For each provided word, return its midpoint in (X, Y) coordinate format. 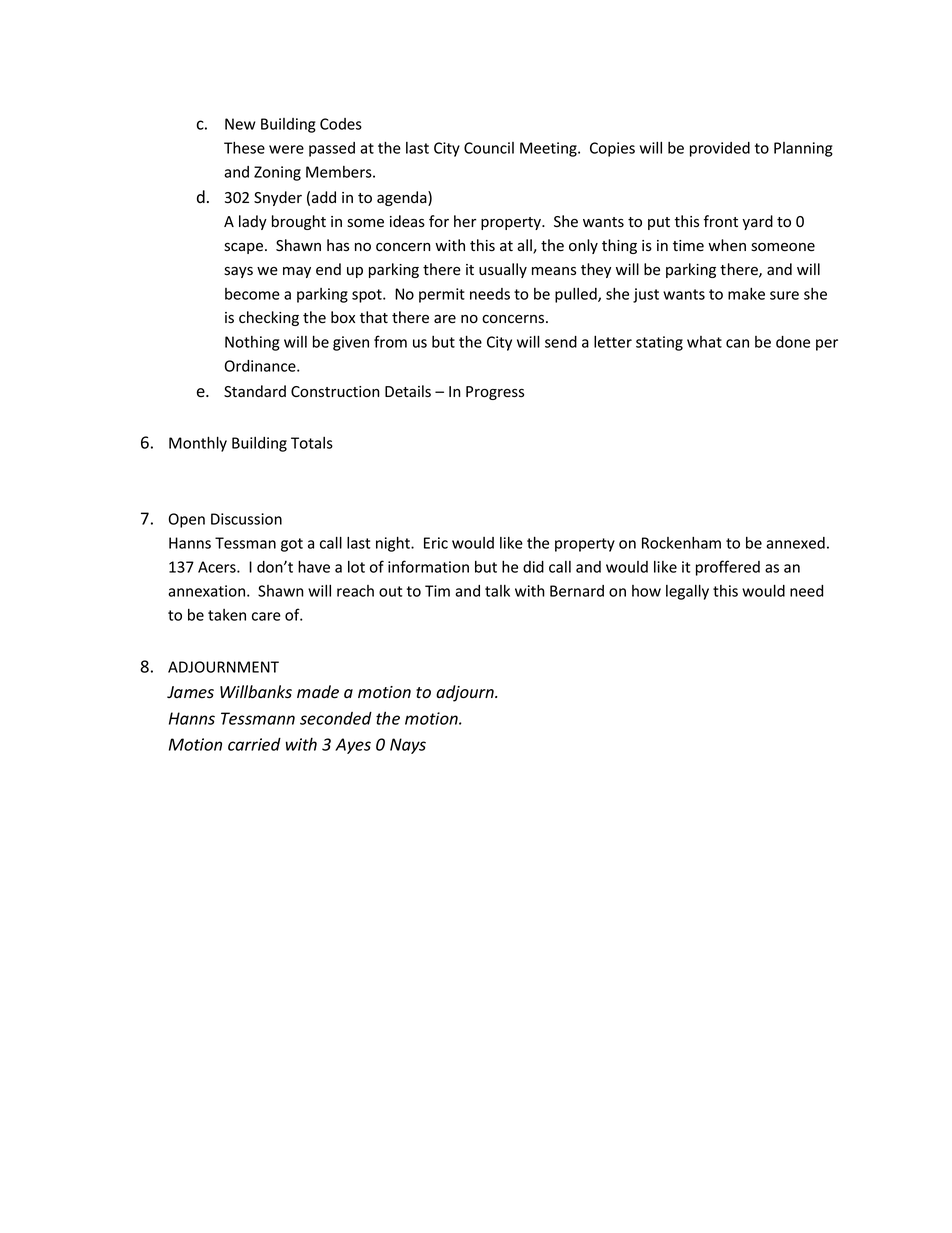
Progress (495, 393)
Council (489, 148)
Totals (312, 443)
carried (254, 744)
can (737, 343)
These (244, 148)
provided (720, 149)
